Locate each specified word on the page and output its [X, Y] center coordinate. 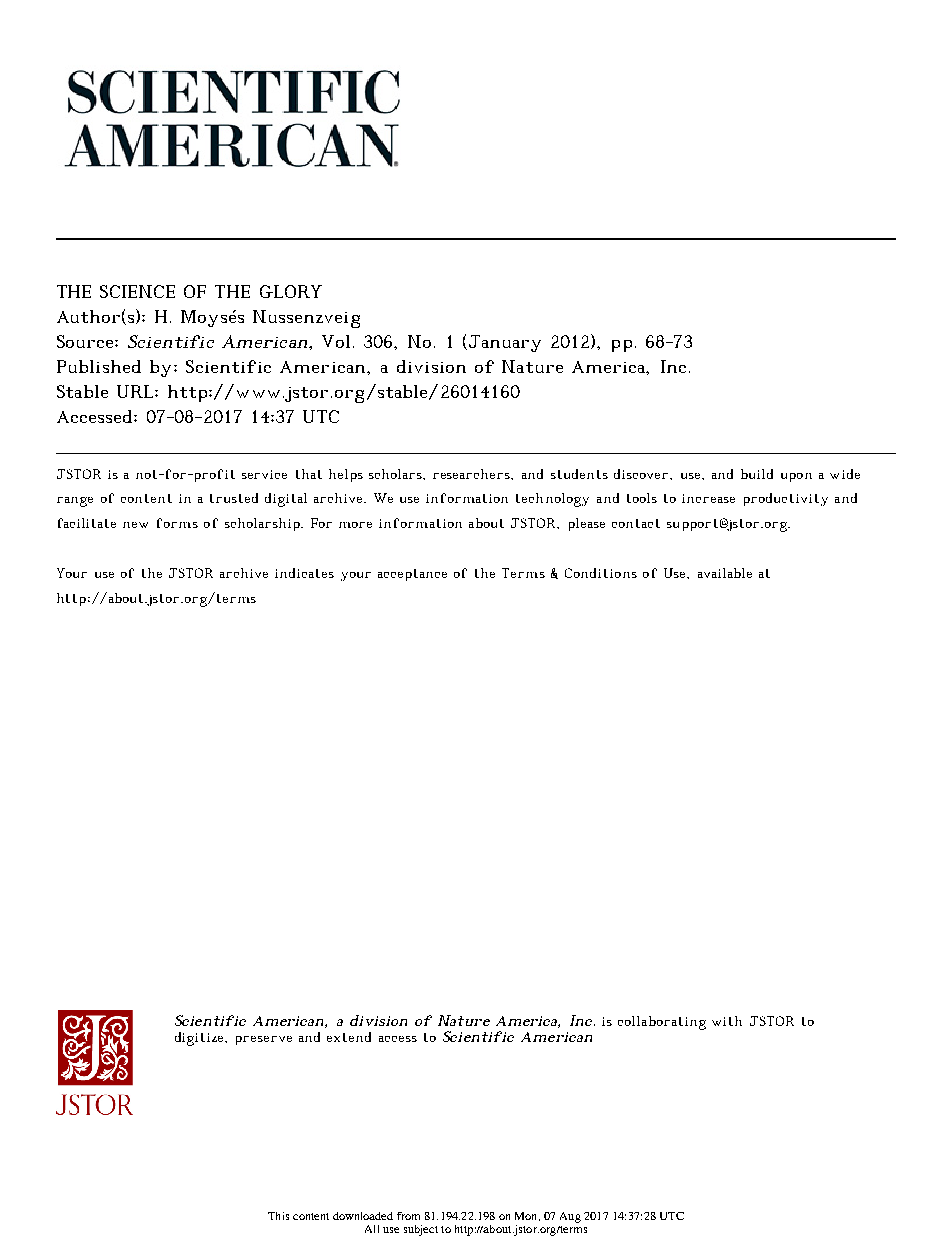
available [725, 573]
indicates [304, 573]
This [278, 1216]
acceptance [412, 575]
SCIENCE [137, 291]
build [757, 474]
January [503, 343]
